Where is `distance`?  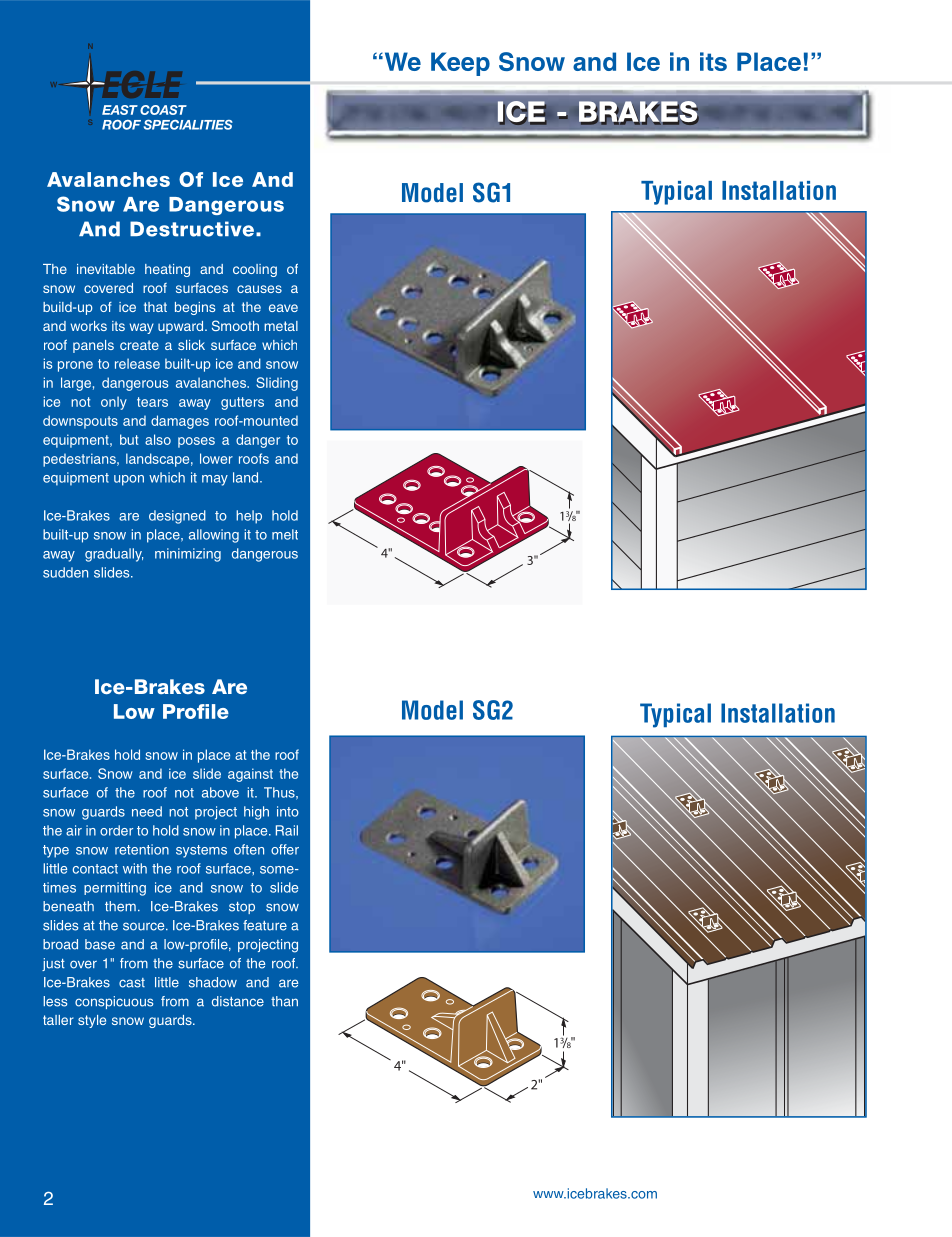 distance is located at coordinates (238, 1001).
